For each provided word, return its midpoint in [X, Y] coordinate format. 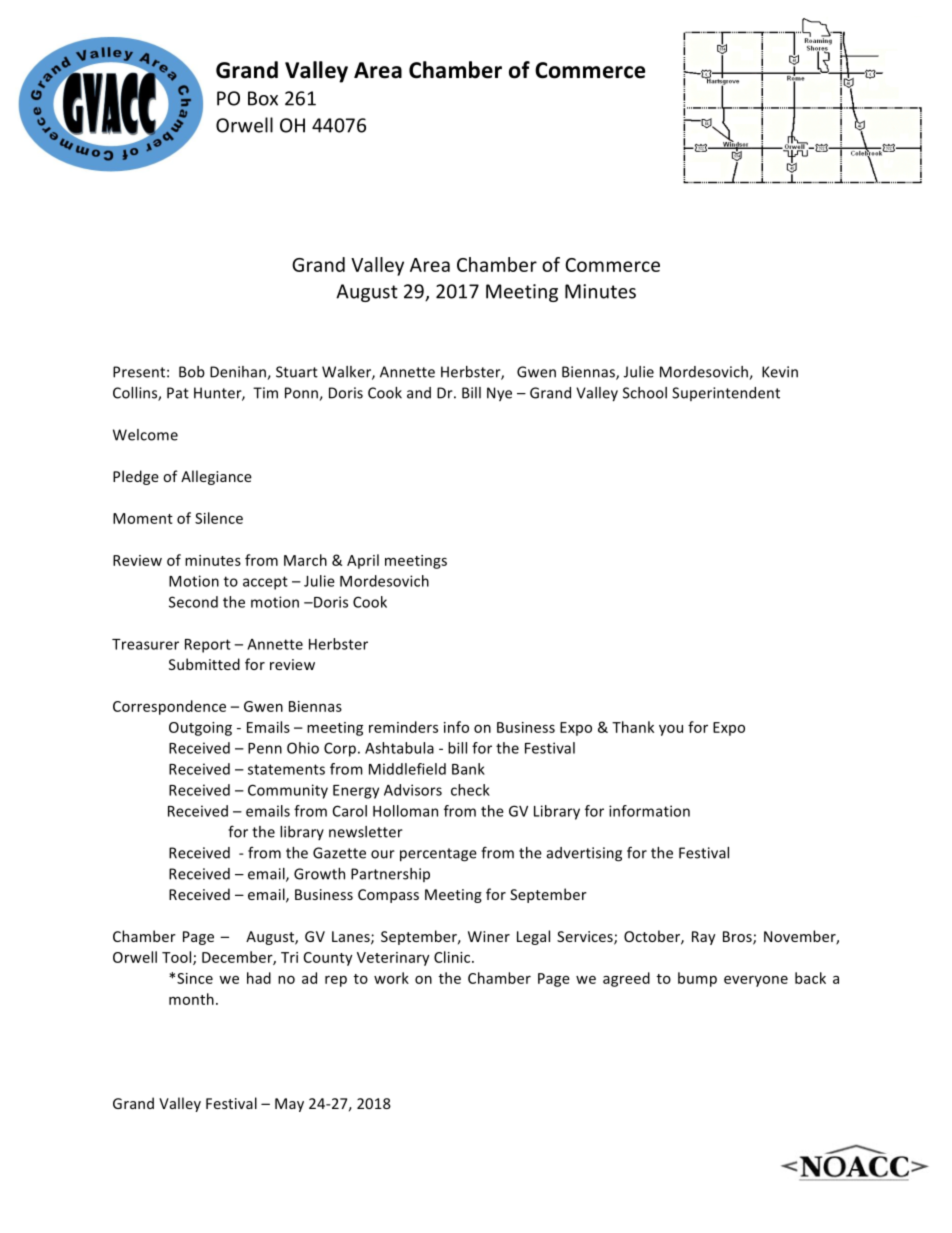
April [363, 561]
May [289, 1105]
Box [263, 98]
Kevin [780, 372]
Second [193, 602]
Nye [499, 394]
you [671, 730]
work [391, 978]
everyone [756, 981]
